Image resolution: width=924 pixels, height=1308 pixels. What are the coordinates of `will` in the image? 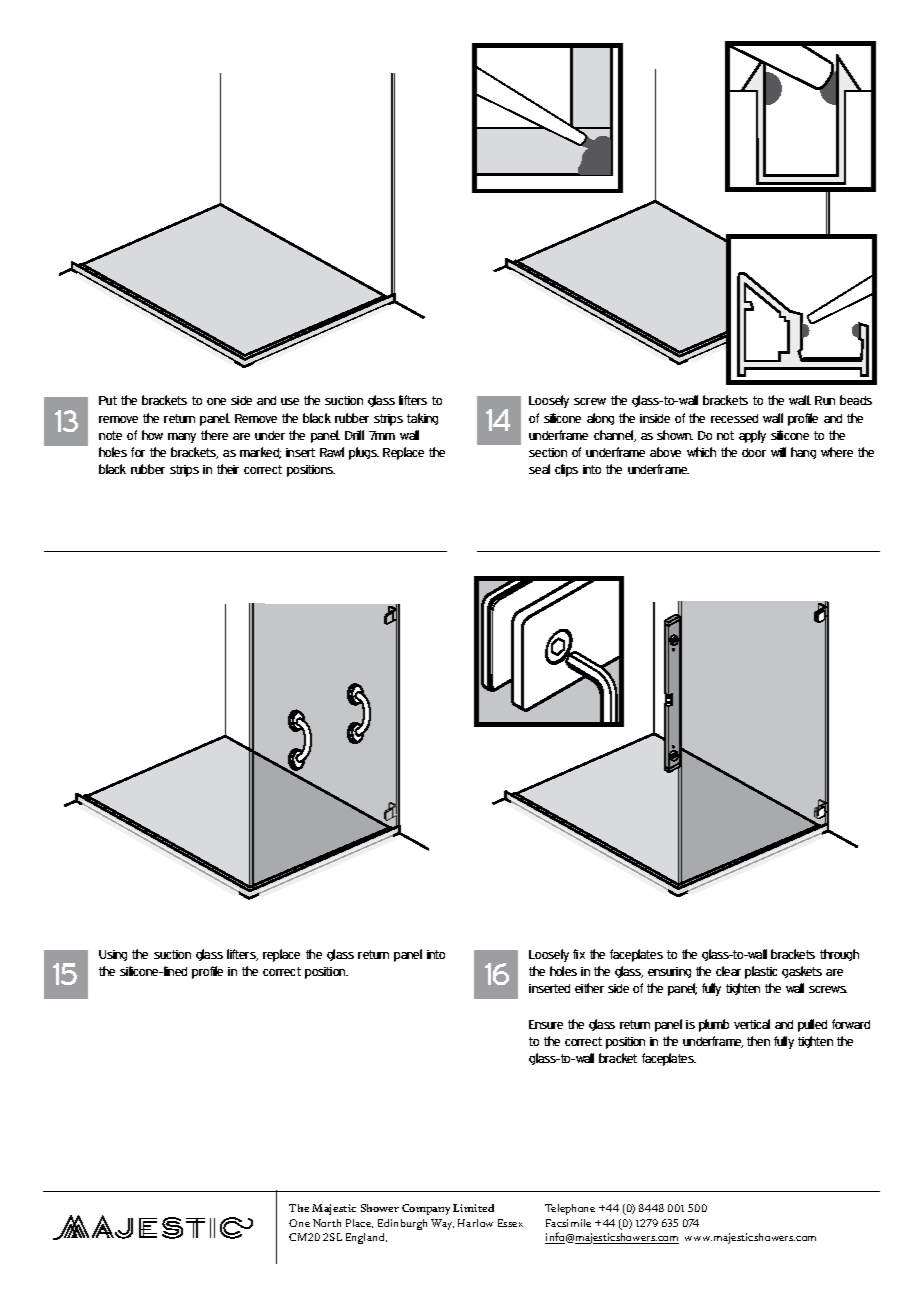 It's located at (778, 452).
